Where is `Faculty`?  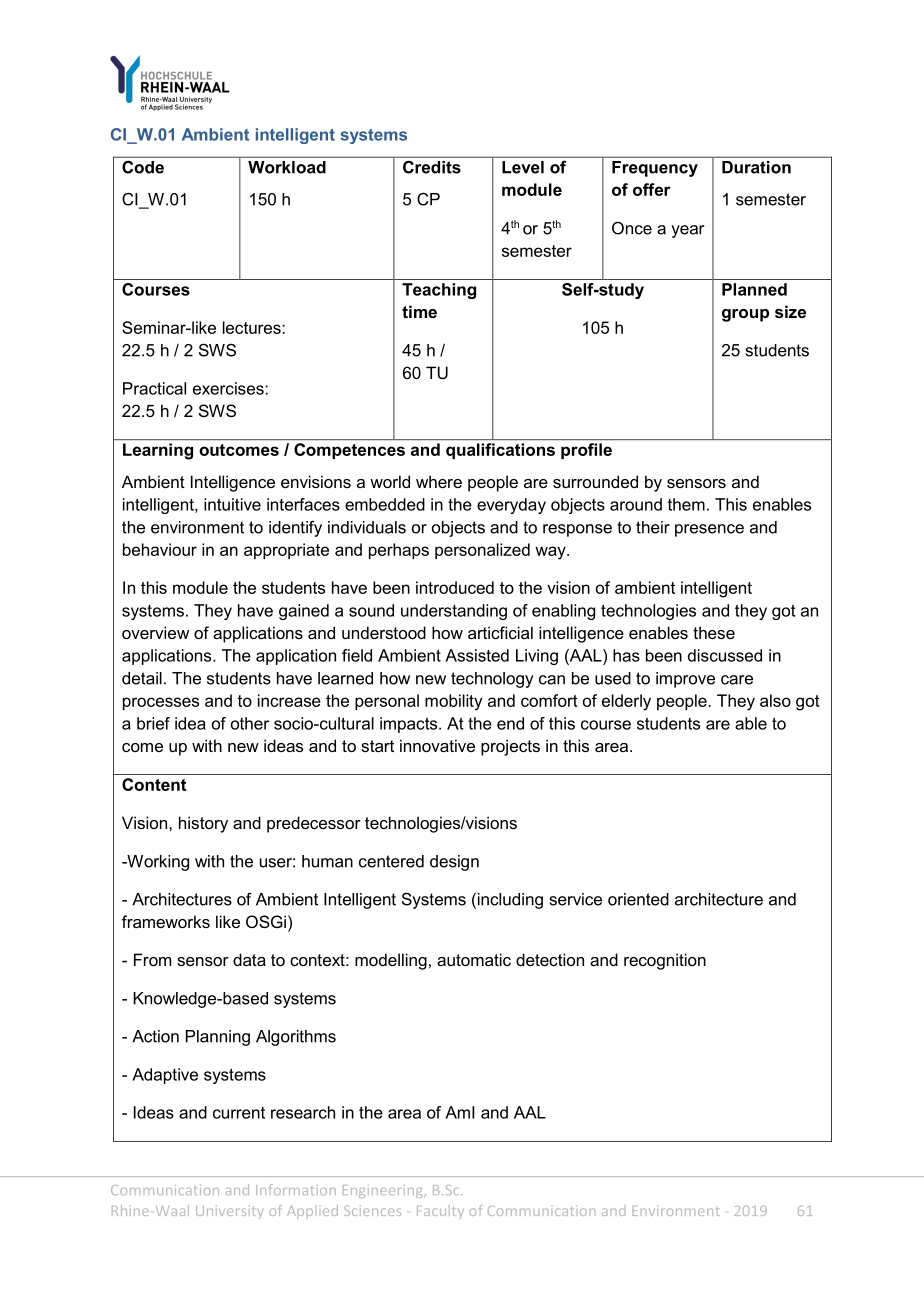 Faculty is located at coordinates (440, 1212).
